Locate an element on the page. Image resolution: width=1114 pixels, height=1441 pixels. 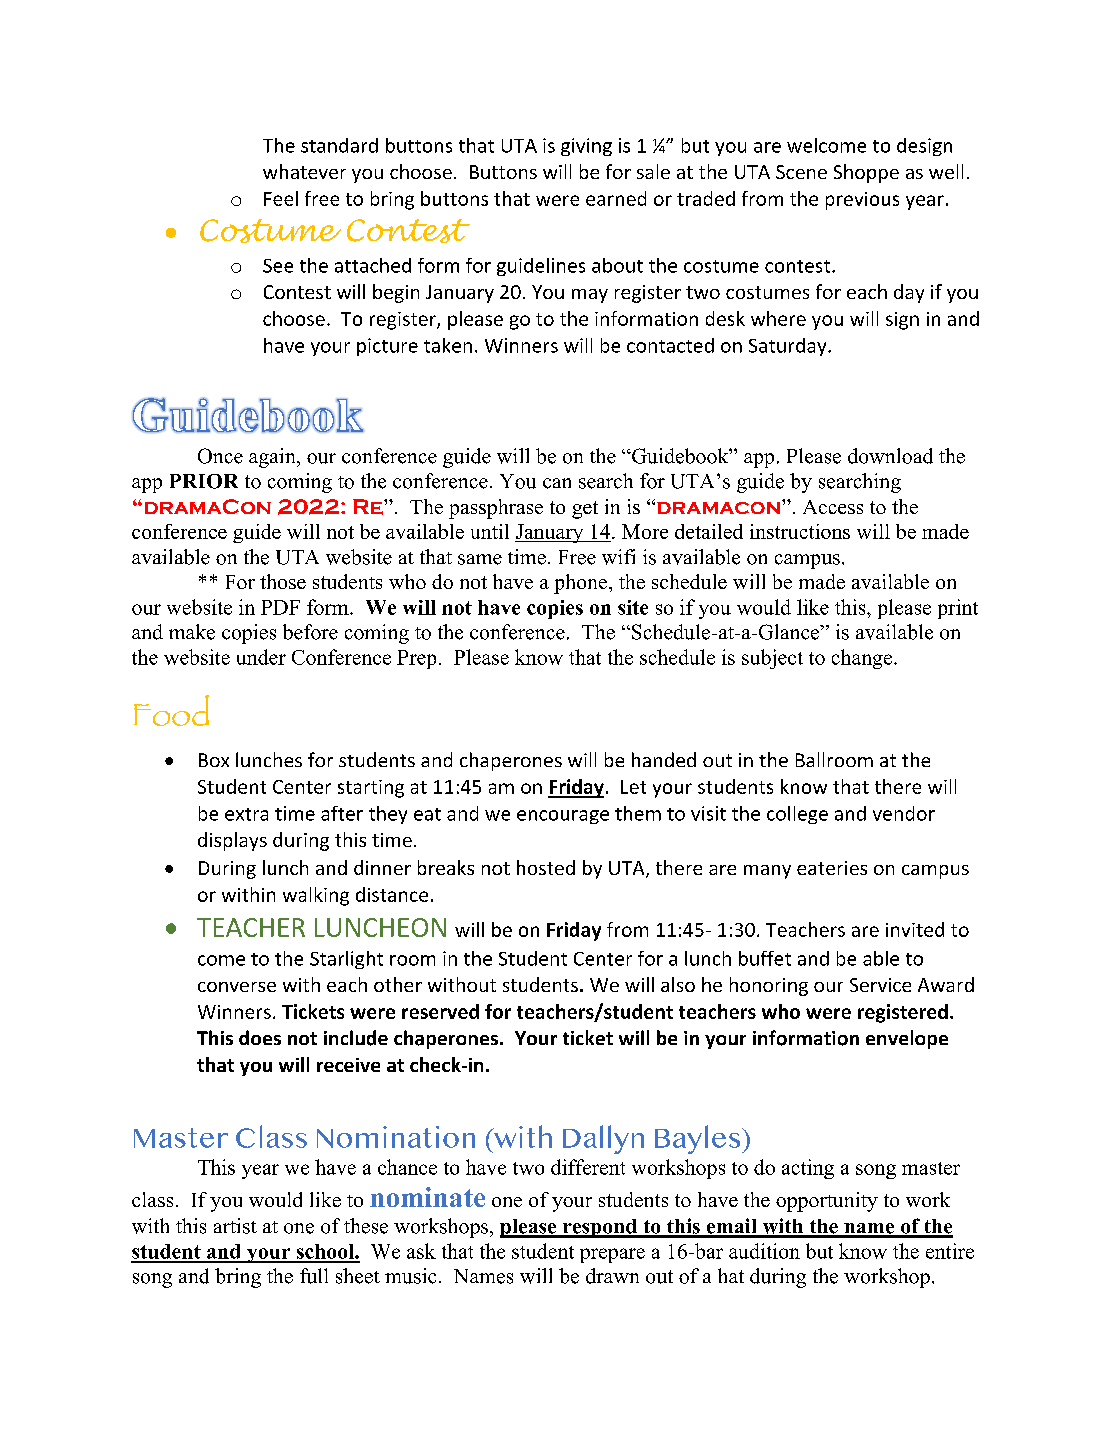
Access is located at coordinates (833, 507).
